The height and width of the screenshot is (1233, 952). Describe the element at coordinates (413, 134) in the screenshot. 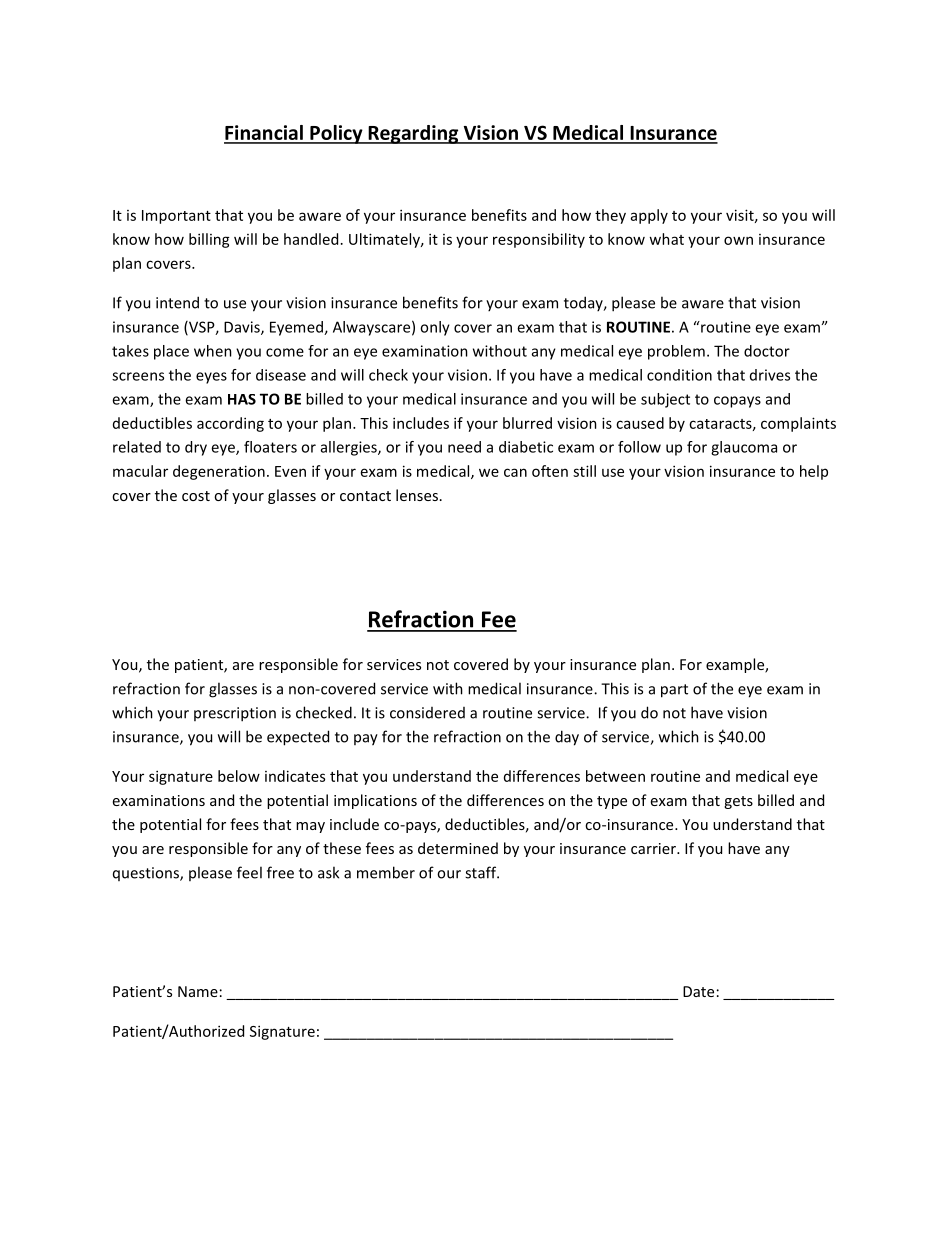

I see `Regarding` at that location.
